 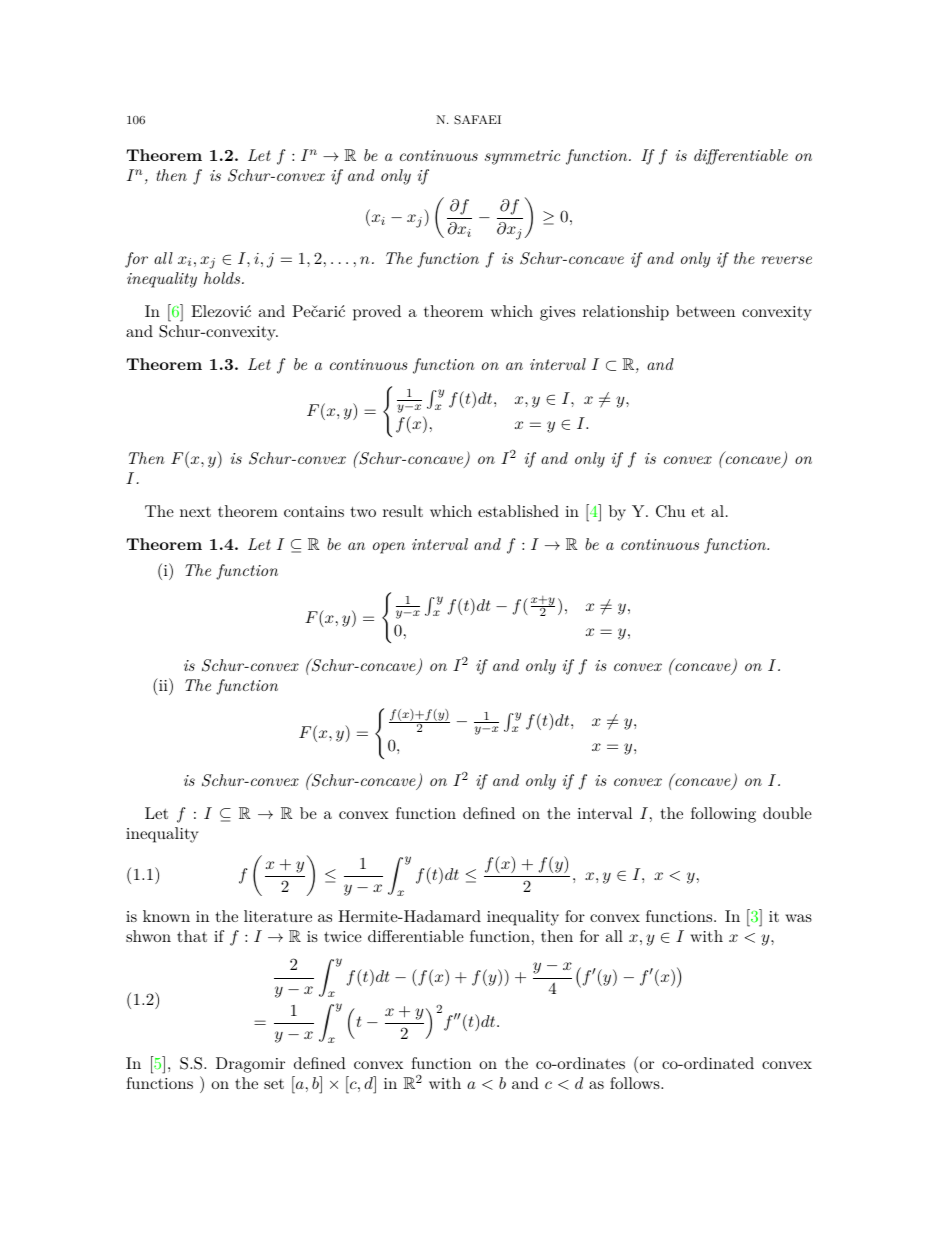 What do you see at coordinates (195, 512) in the image?
I see `next` at bounding box center [195, 512].
